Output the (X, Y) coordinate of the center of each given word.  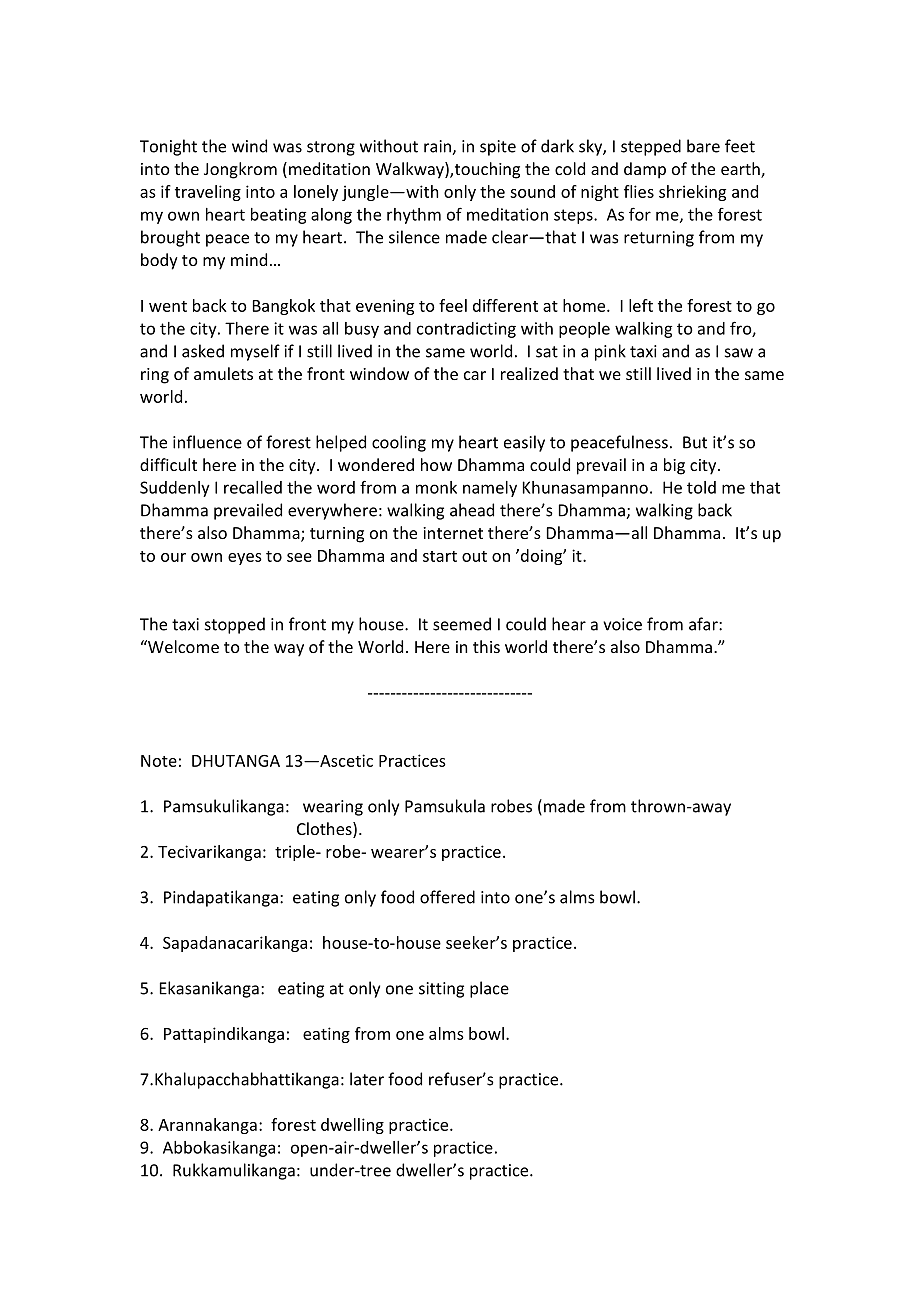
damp (645, 170)
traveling (208, 193)
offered (447, 897)
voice (622, 624)
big (674, 466)
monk (436, 487)
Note (159, 761)
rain (438, 147)
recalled (253, 487)
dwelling (352, 1126)
